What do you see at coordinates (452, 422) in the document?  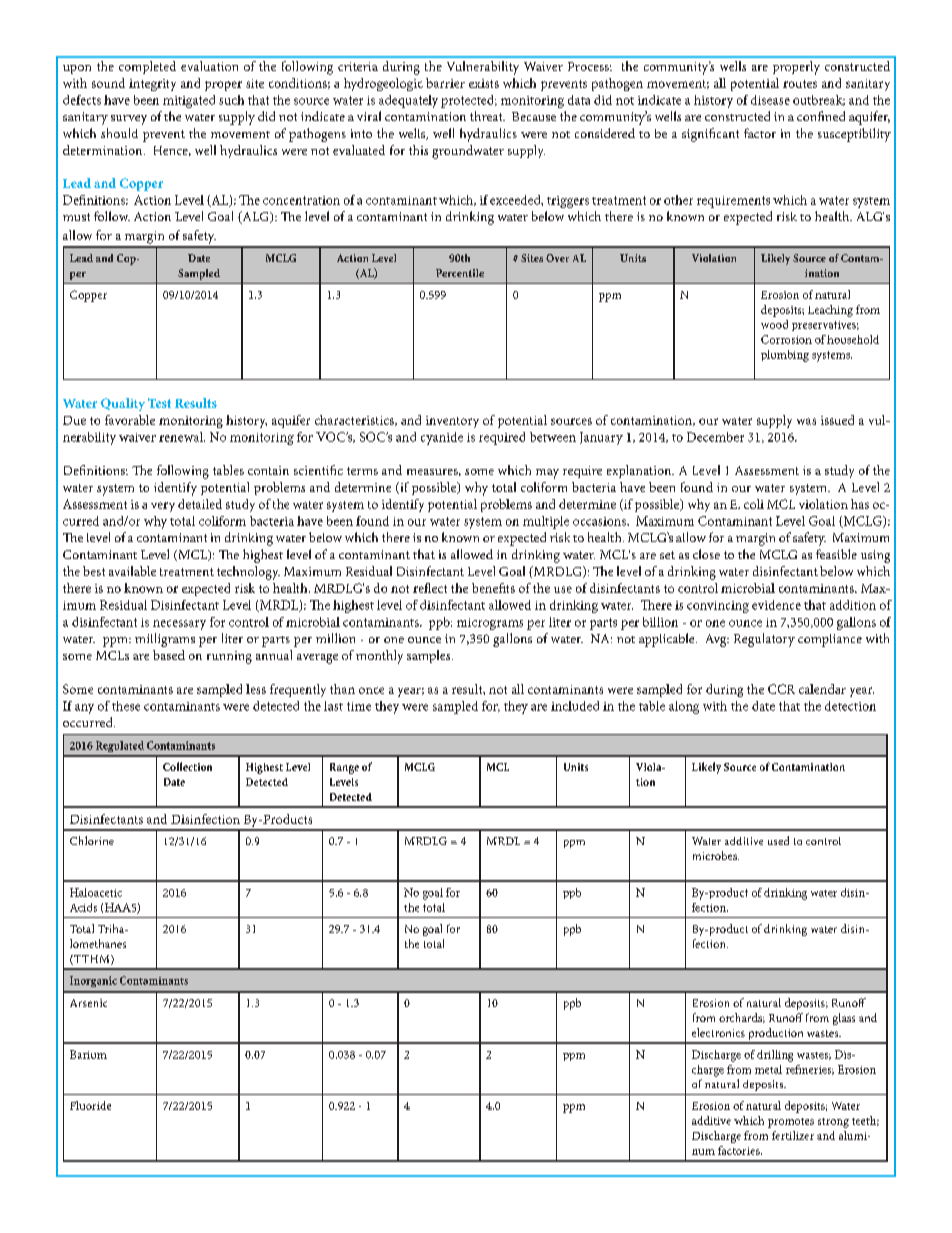 I see `inventory` at bounding box center [452, 422].
